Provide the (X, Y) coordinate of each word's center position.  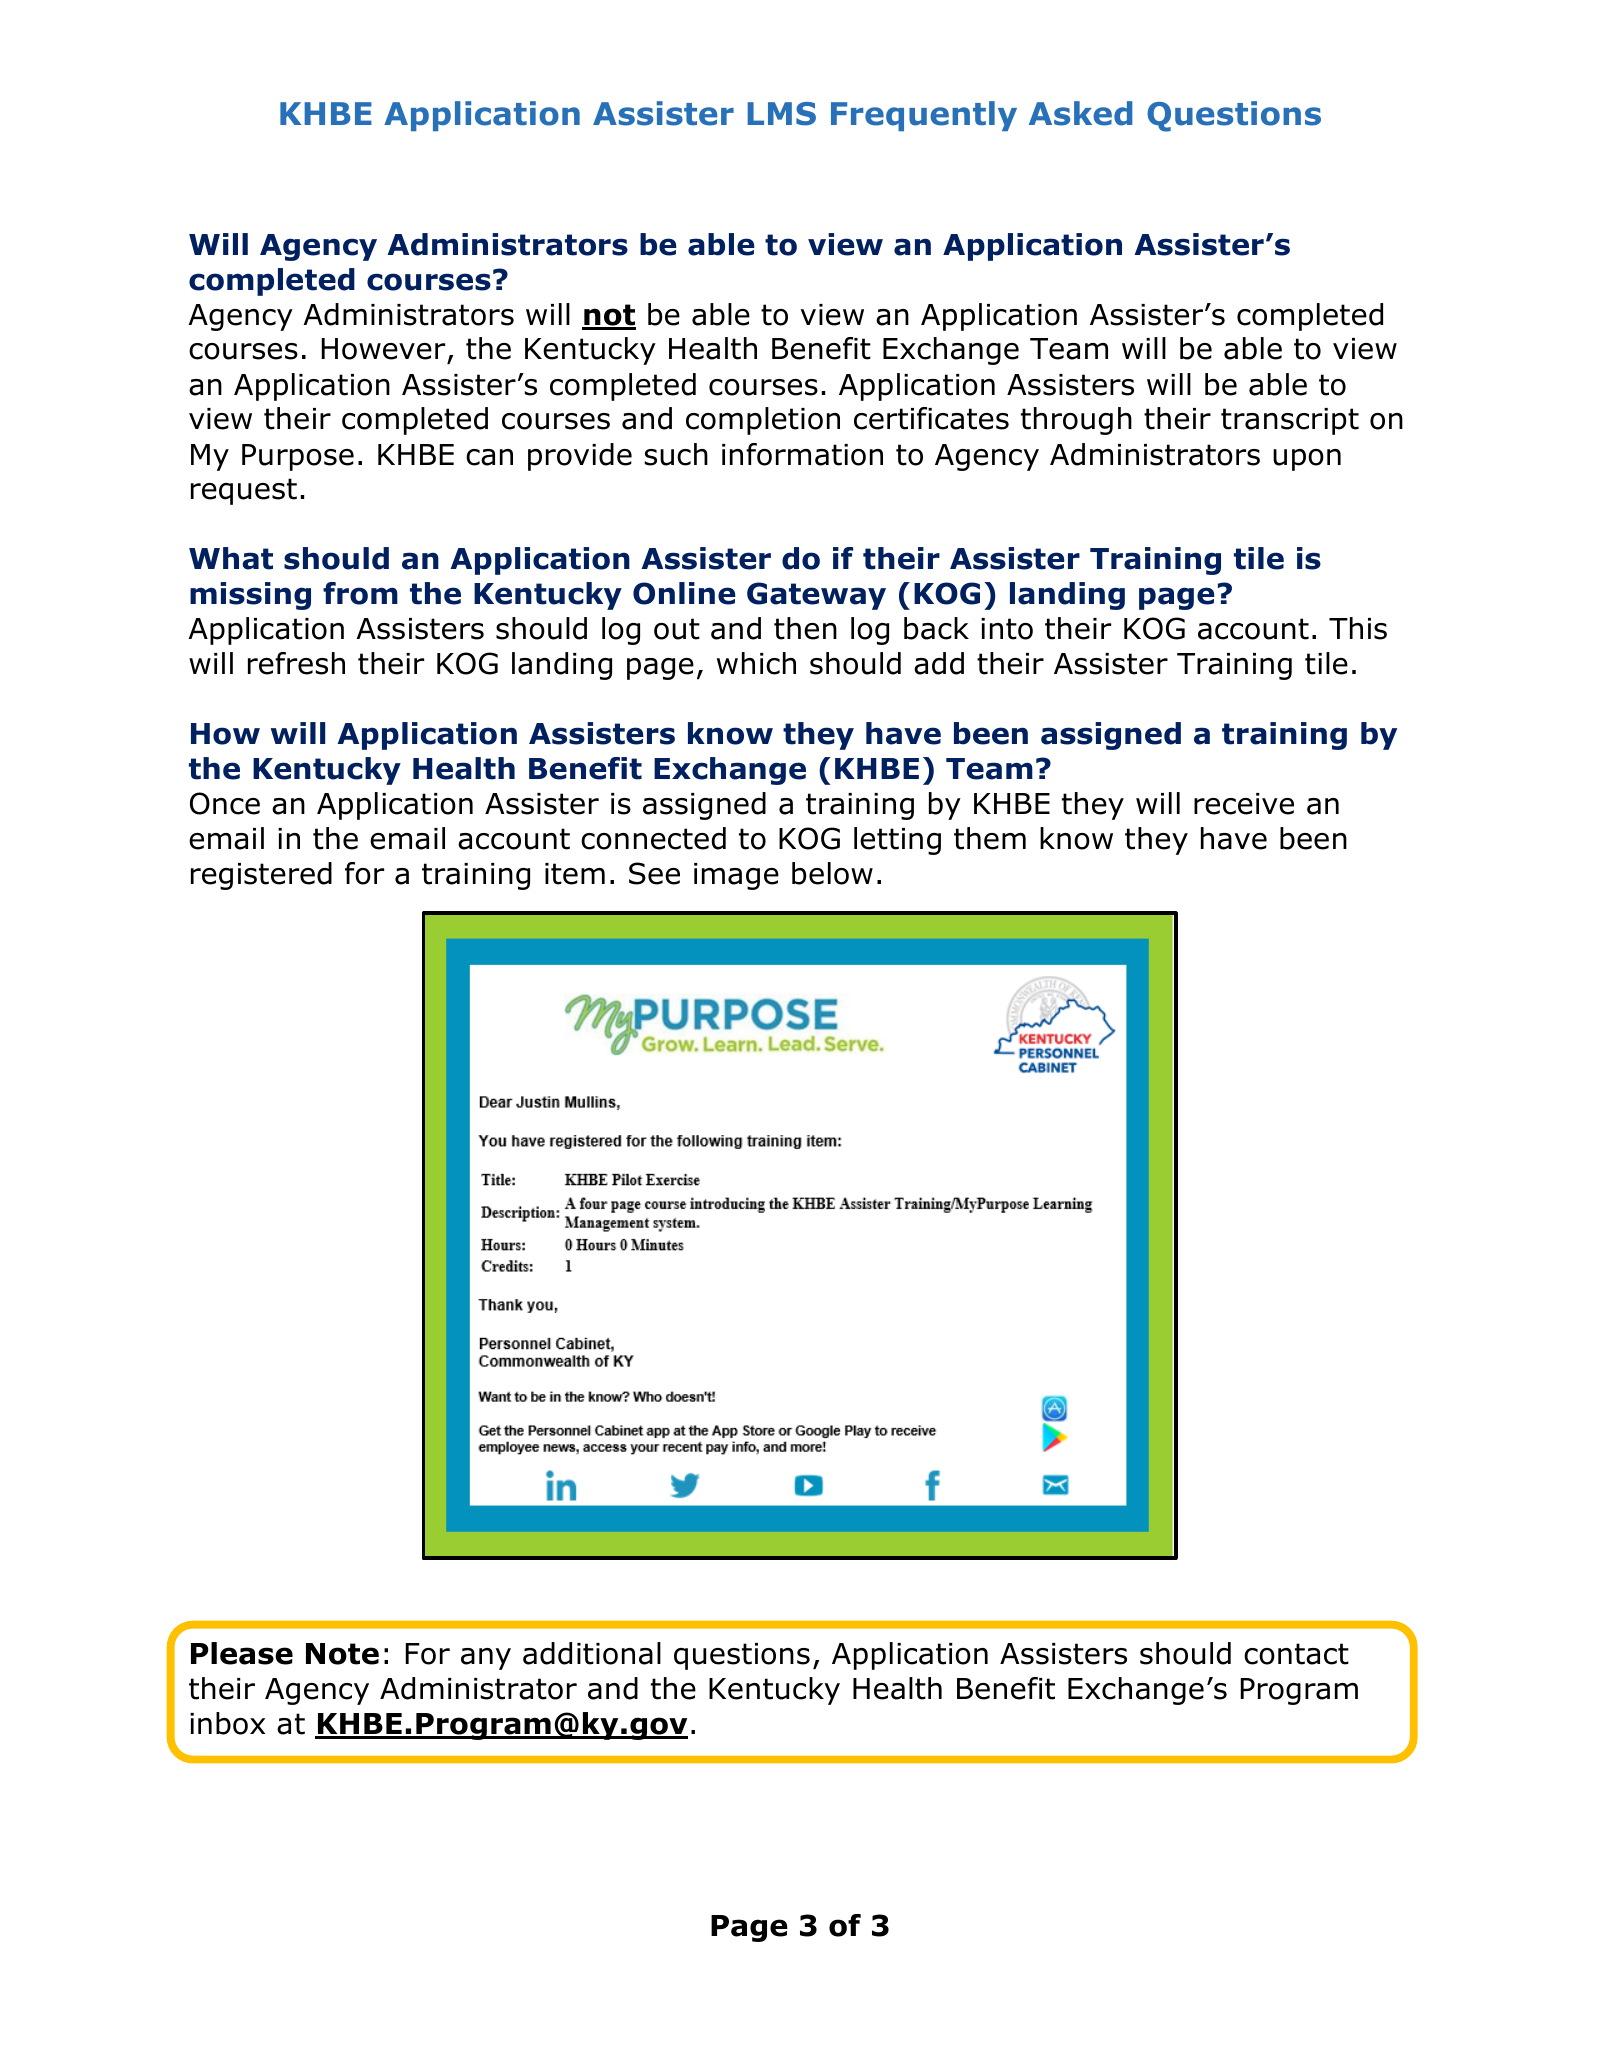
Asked (1081, 113)
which (756, 663)
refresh (296, 663)
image (736, 876)
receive (1244, 804)
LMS (781, 114)
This (1358, 628)
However (385, 350)
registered (261, 876)
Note (342, 1654)
